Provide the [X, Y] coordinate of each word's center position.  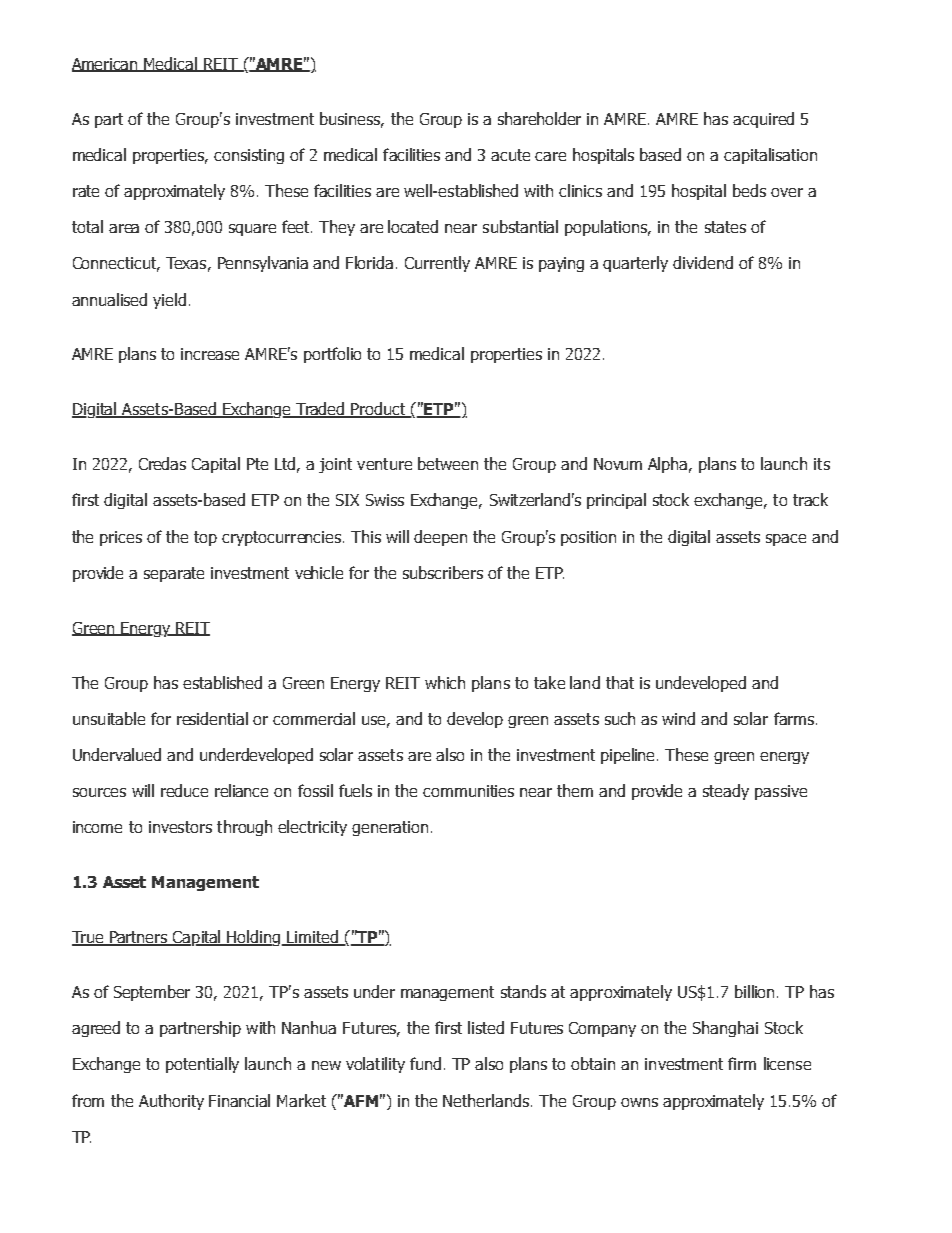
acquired [763, 120]
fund [425, 1063]
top [205, 538]
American [106, 65]
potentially [202, 1065]
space [786, 540]
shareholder [539, 118]
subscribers [443, 572]
